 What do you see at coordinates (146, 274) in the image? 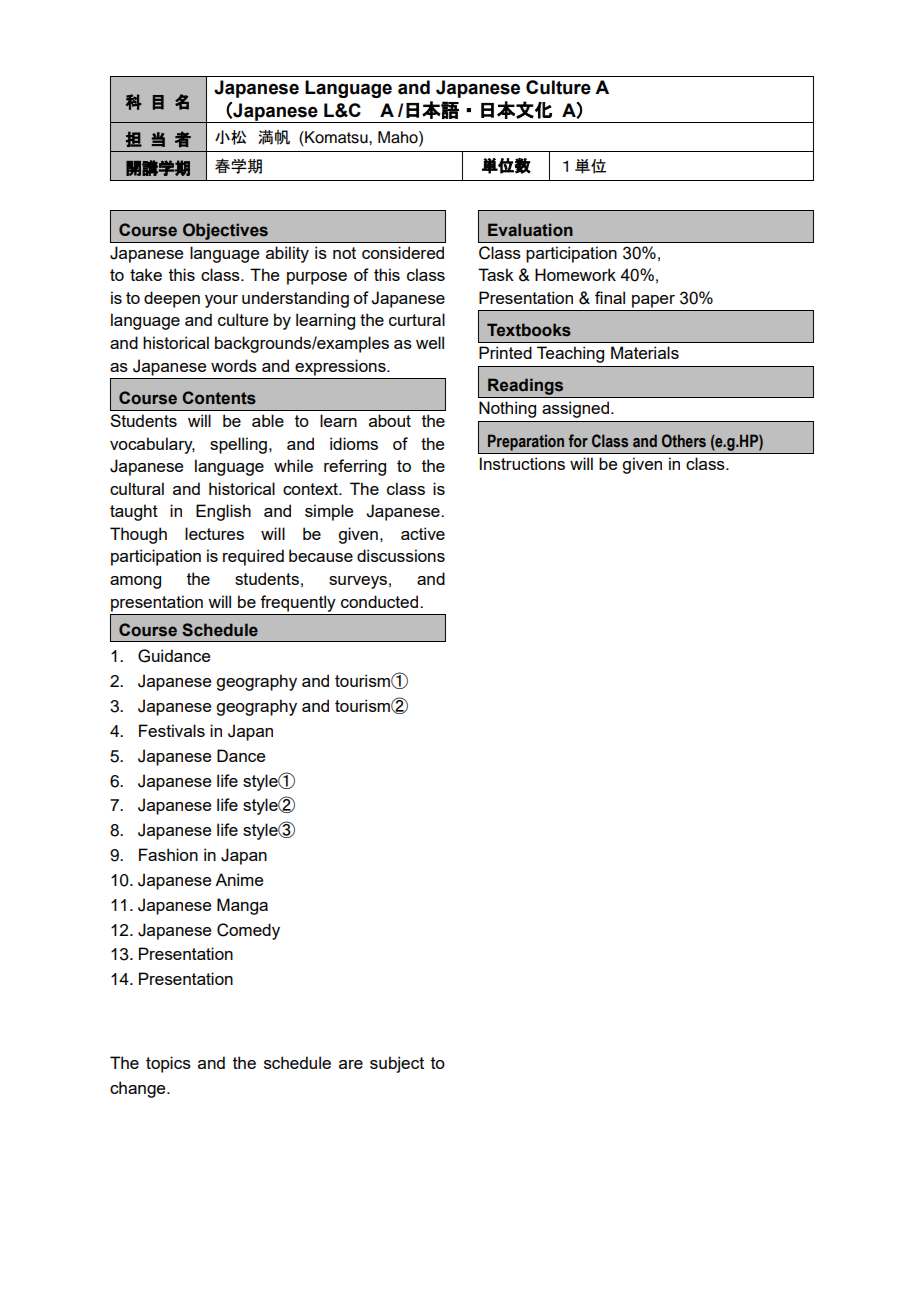
I see `take` at bounding box center [146, 274].
